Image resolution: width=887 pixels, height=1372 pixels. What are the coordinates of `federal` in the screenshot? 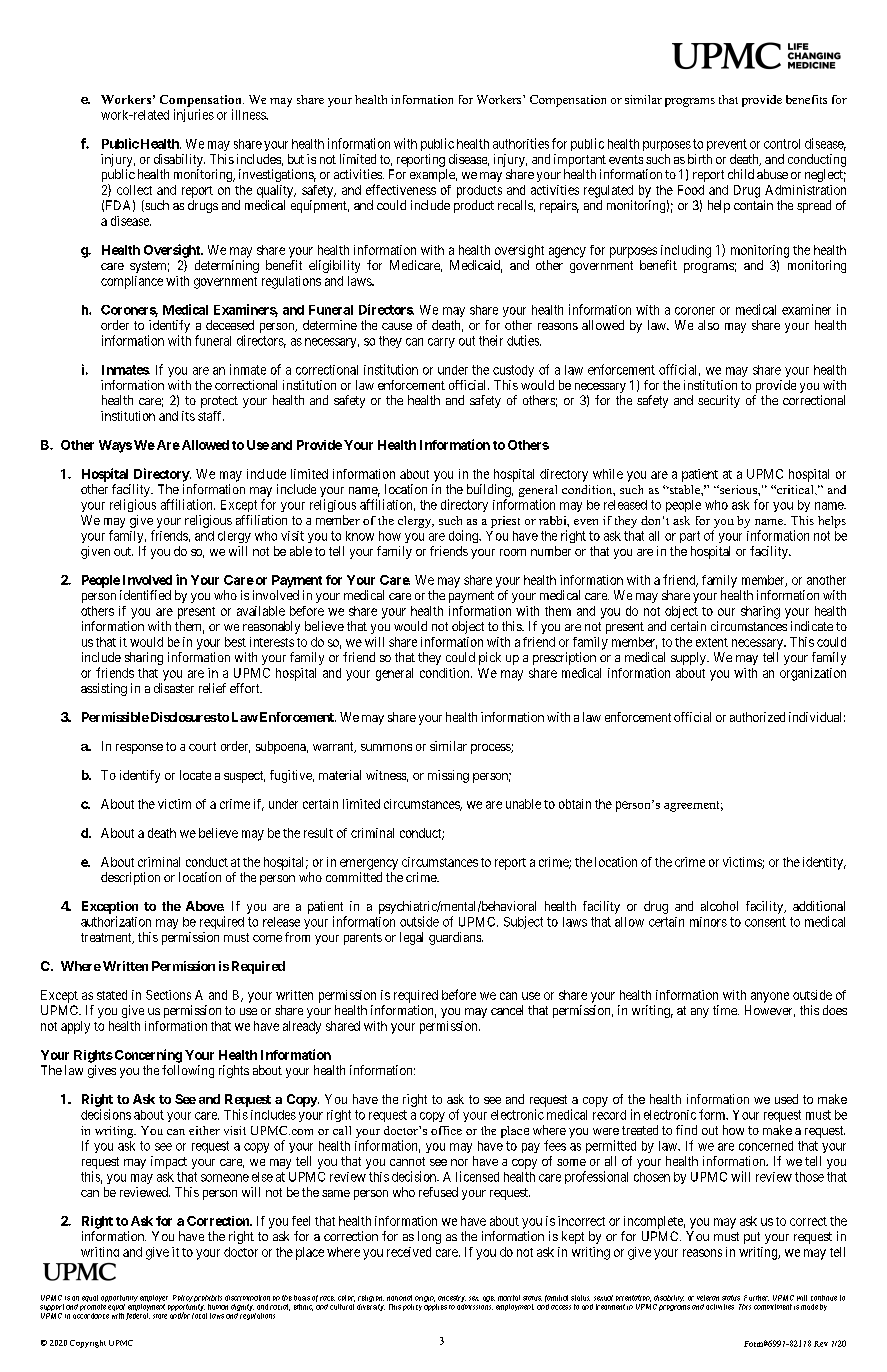 It's located at (138, 1316).
